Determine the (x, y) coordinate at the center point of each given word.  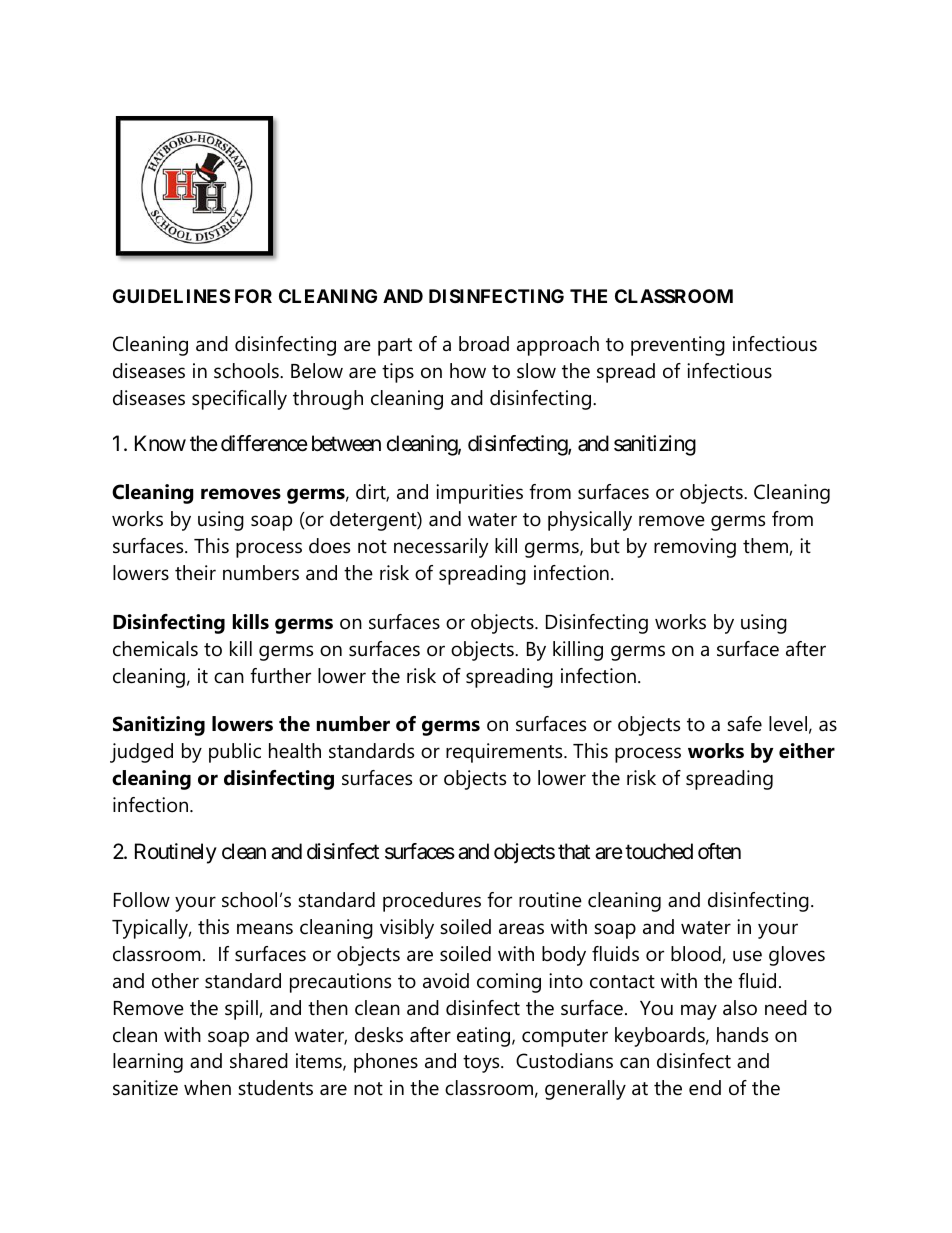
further (280, 676)
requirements (505, 753)
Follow (142, 900)
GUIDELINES (171, 296)
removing (695, 548)
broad (484, 344)
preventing (678, 346)
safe (744, 724)
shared (259, 1061)
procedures (432, 902)
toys (482, 1064)
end (705, 1088)
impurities (479, 494)
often (719, 851)
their (195, 573)
